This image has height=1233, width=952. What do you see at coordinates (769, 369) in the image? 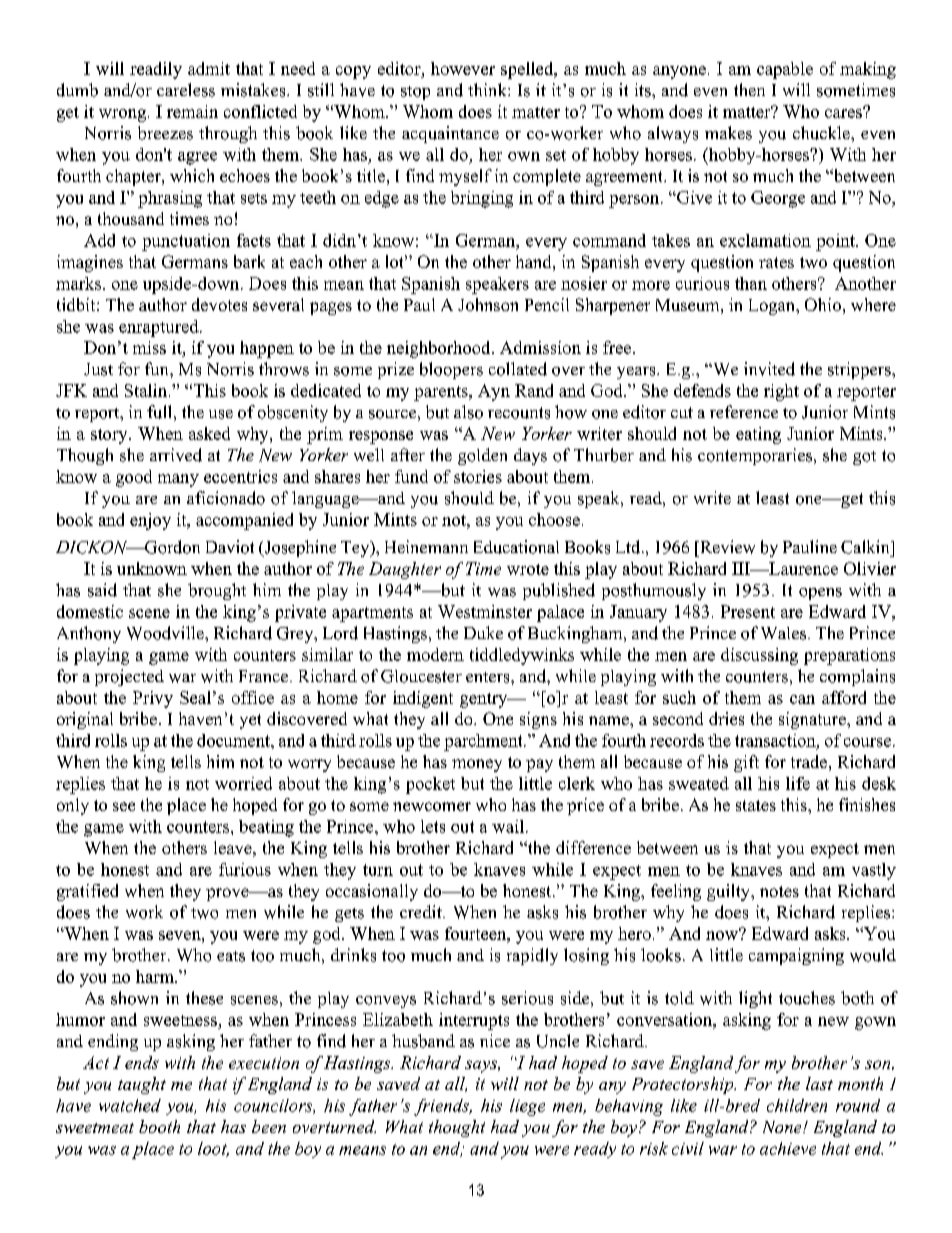
I see `invited` at bounding box center [769, 369].
